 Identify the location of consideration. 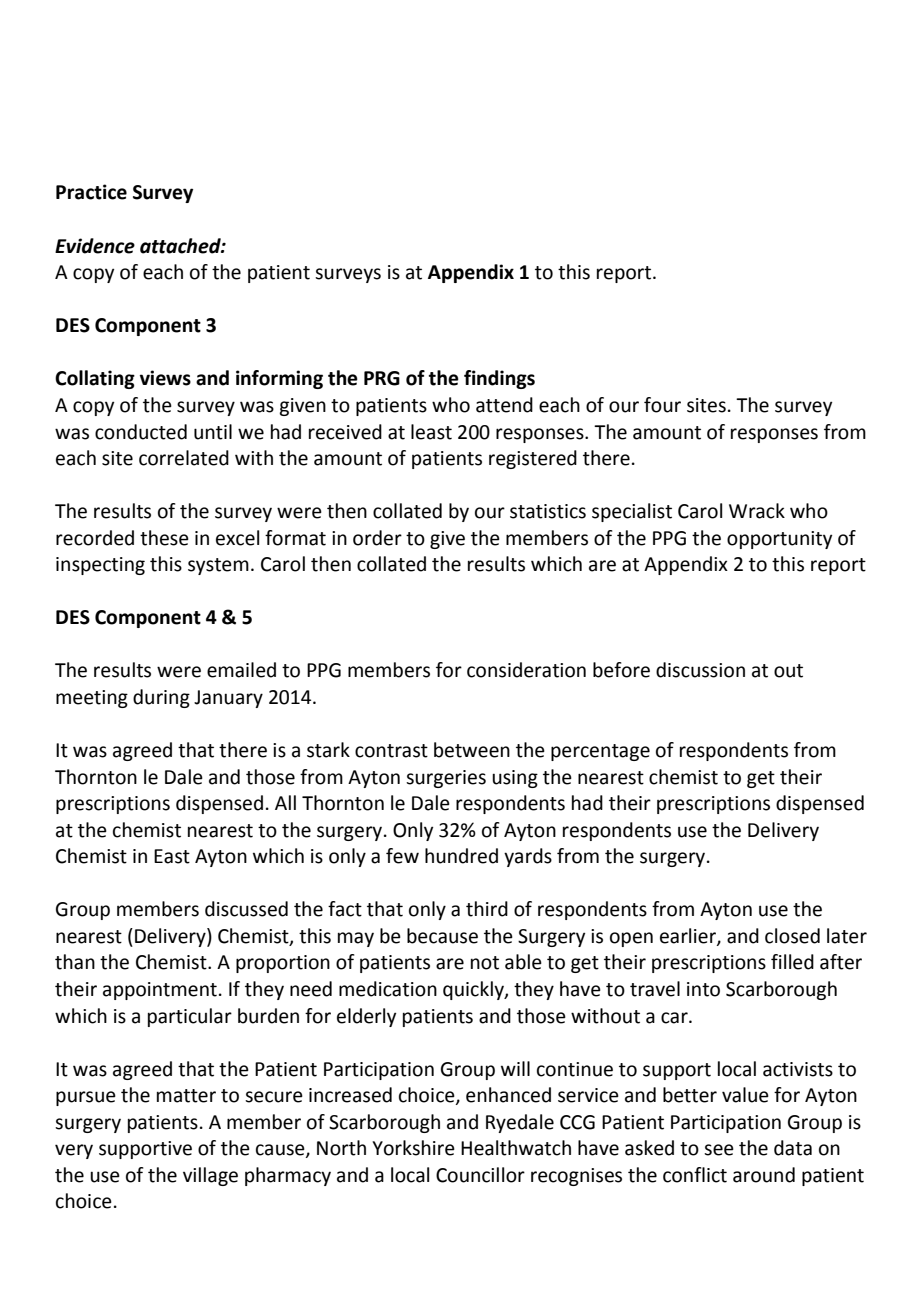
(526, 670).
